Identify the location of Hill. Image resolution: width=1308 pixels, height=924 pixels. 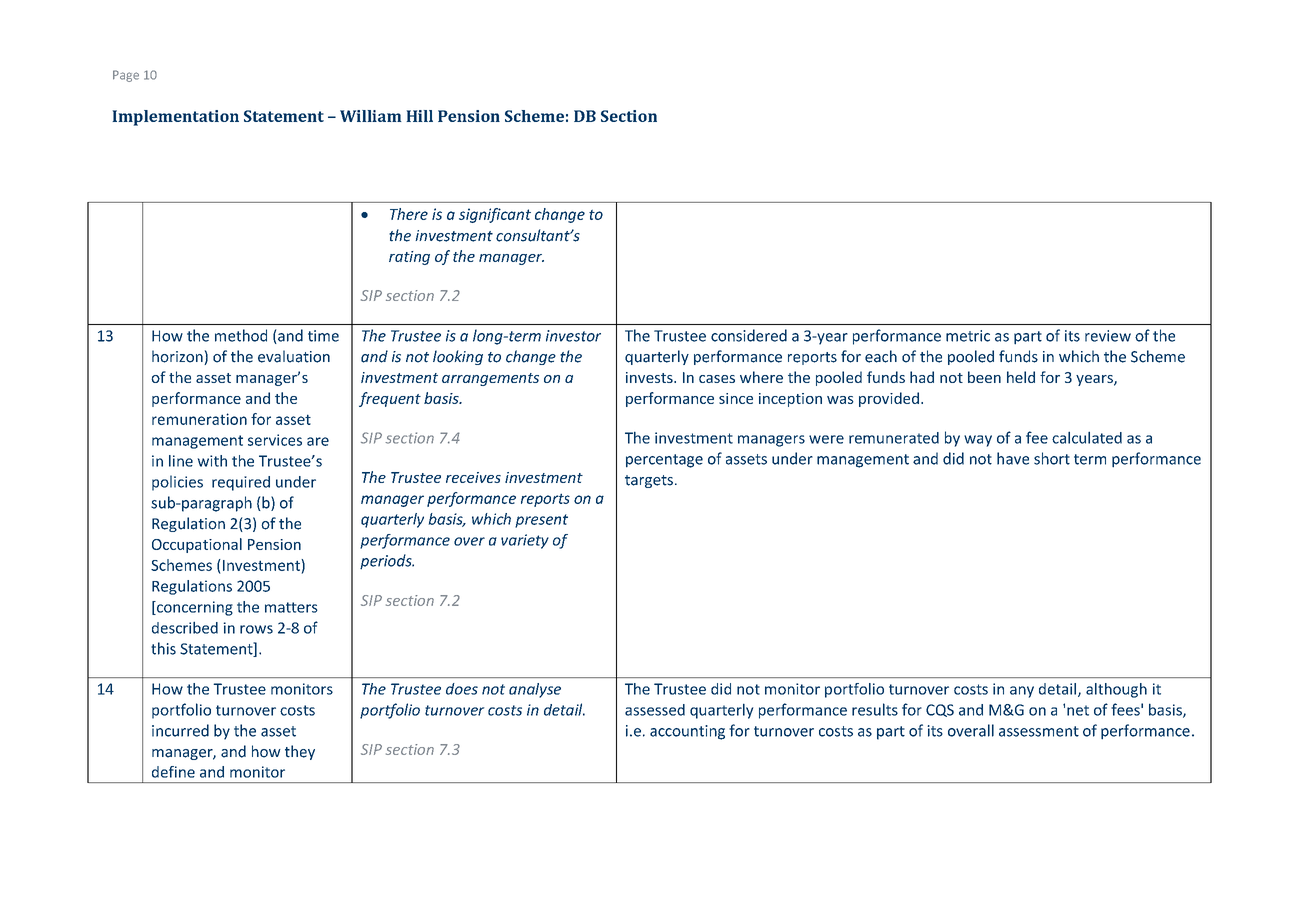
(419, 116).
